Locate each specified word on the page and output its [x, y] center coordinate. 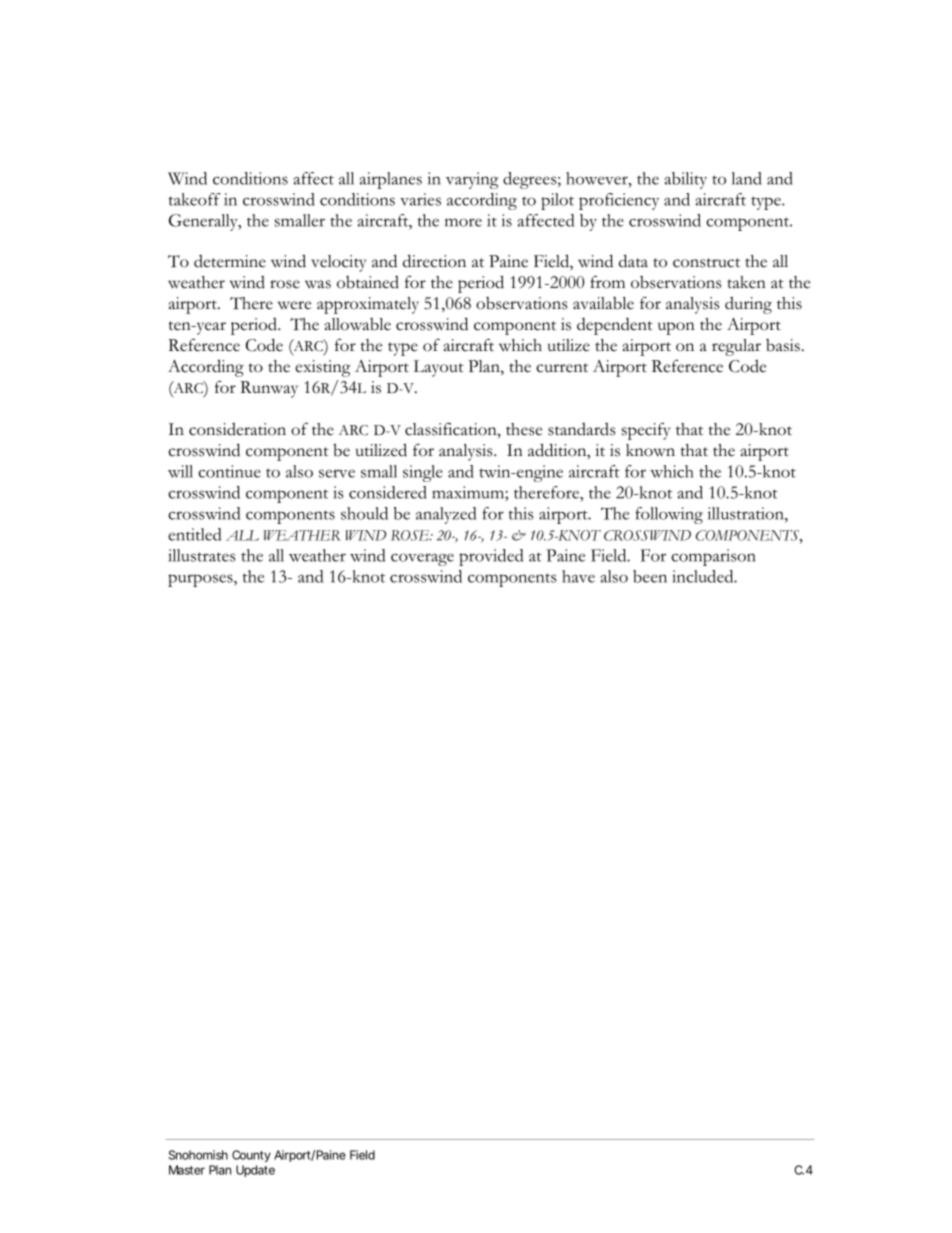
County [251, 1156]
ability [685, 180]
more [463, 222]
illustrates [202, 555]
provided [491, 557]
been [650, 576]
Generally [204, 222]
